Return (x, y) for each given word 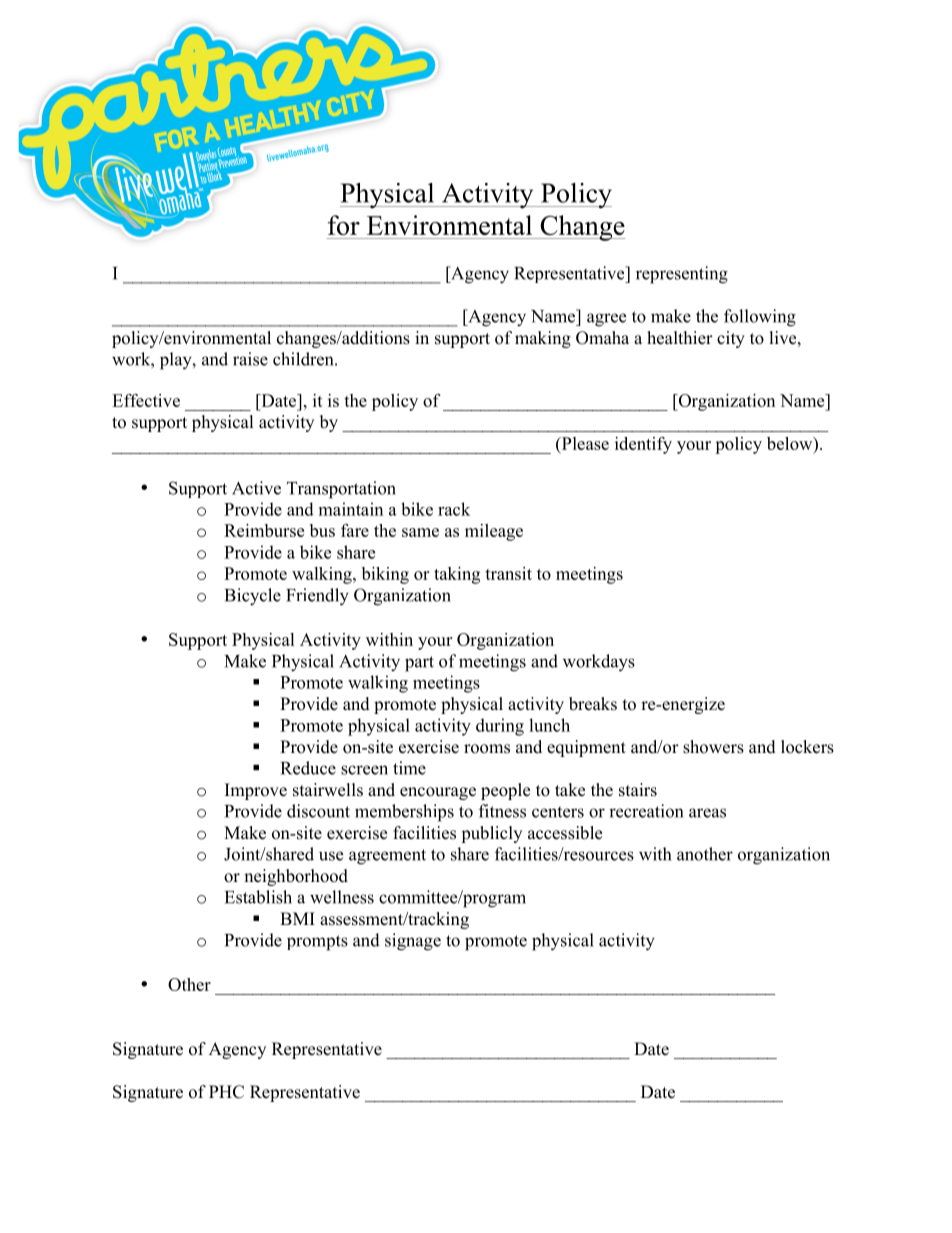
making (543, 339)
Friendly (317, 597)
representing (682, 275)
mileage (494, 532)
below (791, 443)
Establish (258, 897)
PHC (226, 1092)
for (344, 225)
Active (256, 488)
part (419, 664)
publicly (491, 834)
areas (707, 813)
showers (713, 747)
